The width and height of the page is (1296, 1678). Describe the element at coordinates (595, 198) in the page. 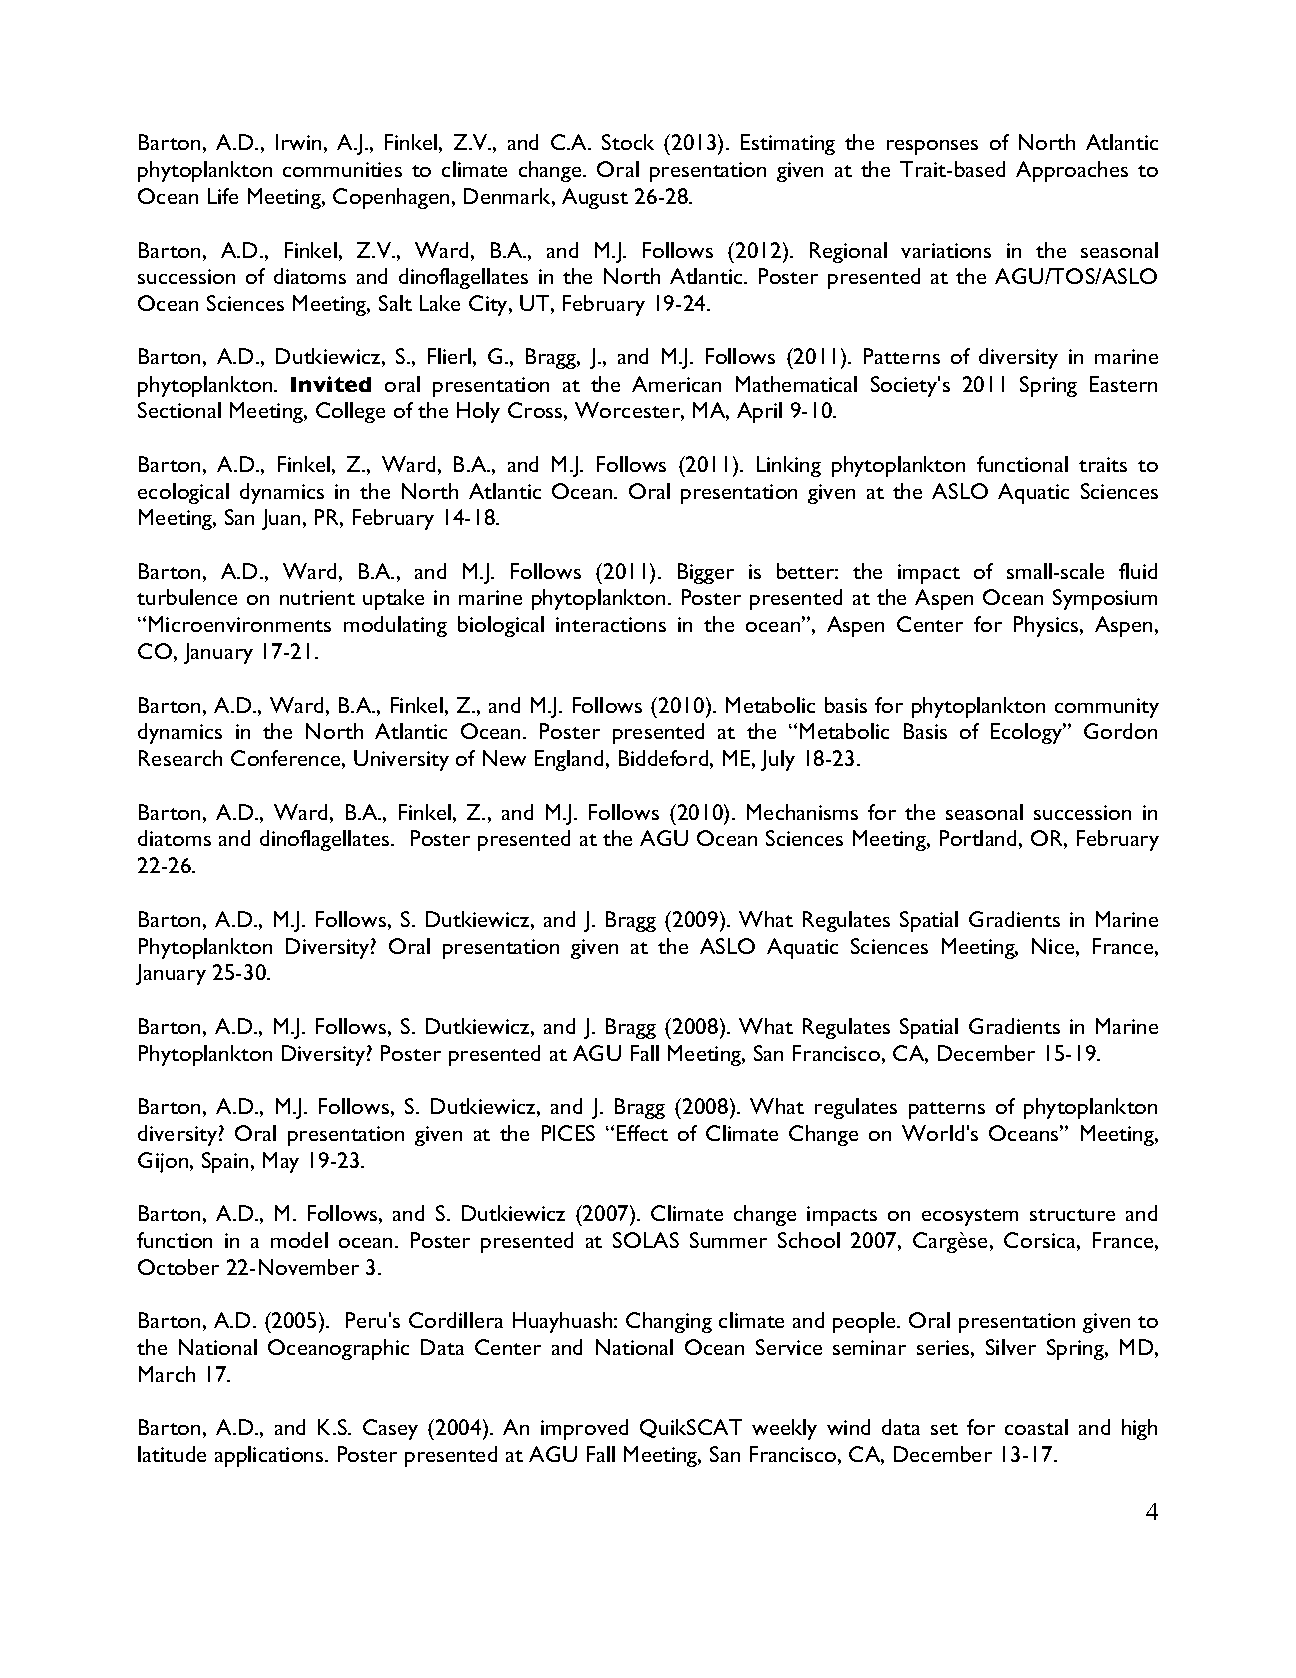

I see `August` at that location.
